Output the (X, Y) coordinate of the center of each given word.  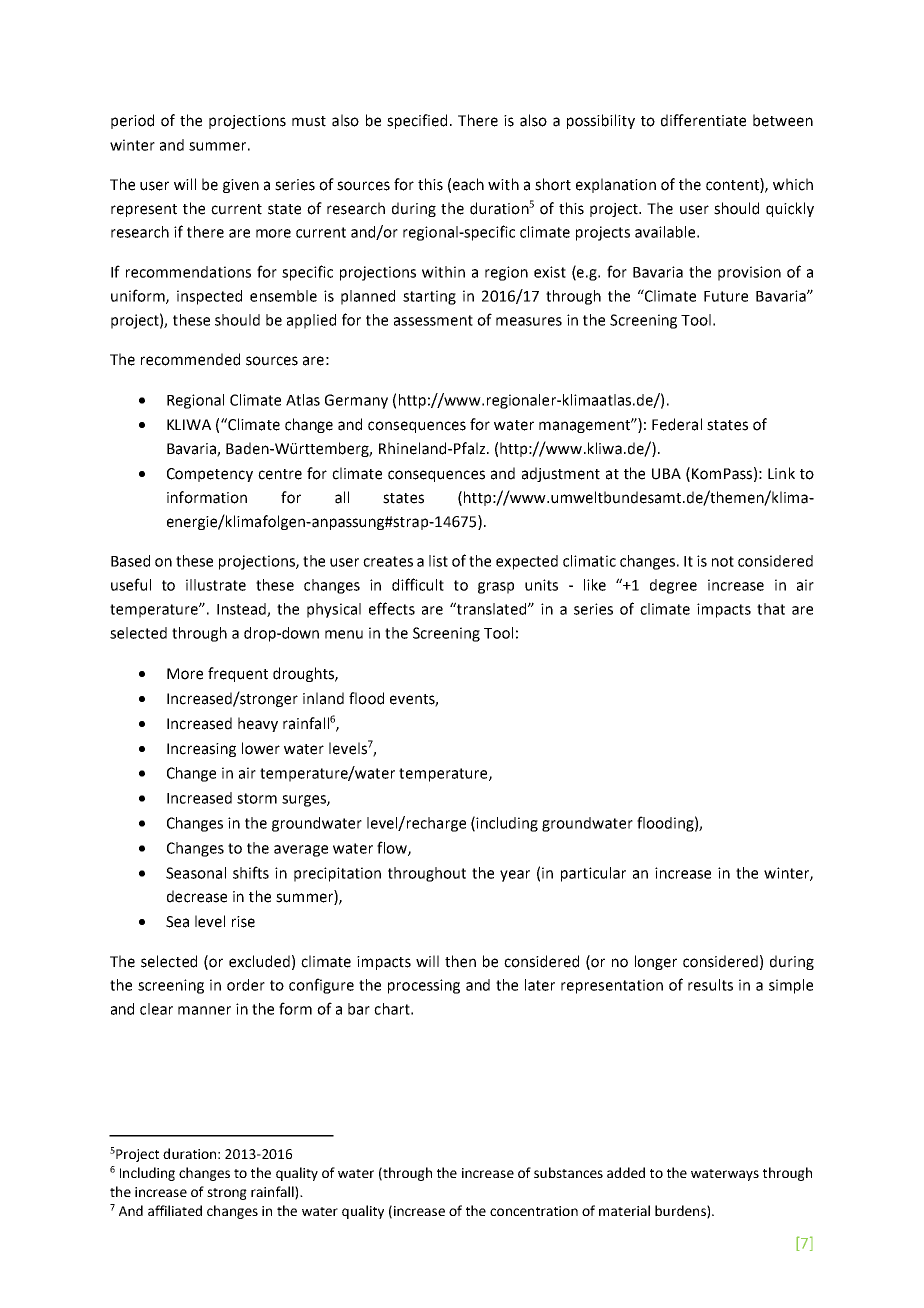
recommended (190, 359)
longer (656, 962)
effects (392, 608)
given (241, 186)
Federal (677, 424)
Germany (356, 401)
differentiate (703, 120)
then (460, 961)
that (771, 609)
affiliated (175, 1210)
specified (417, 121)
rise (243, 922)
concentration (534, 1211)
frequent (238, 674)
